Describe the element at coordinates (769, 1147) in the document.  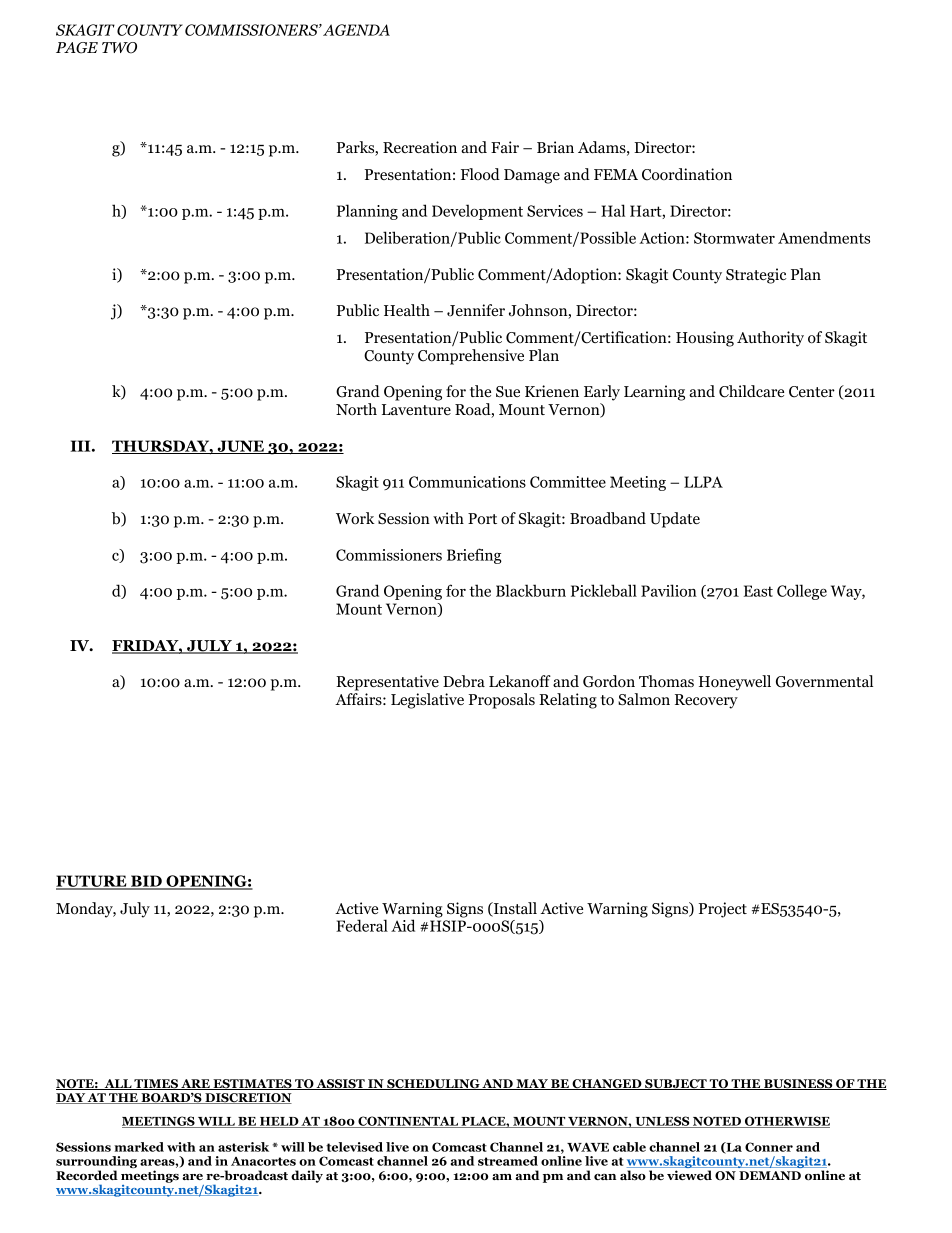
I see `Conner` at that location.
